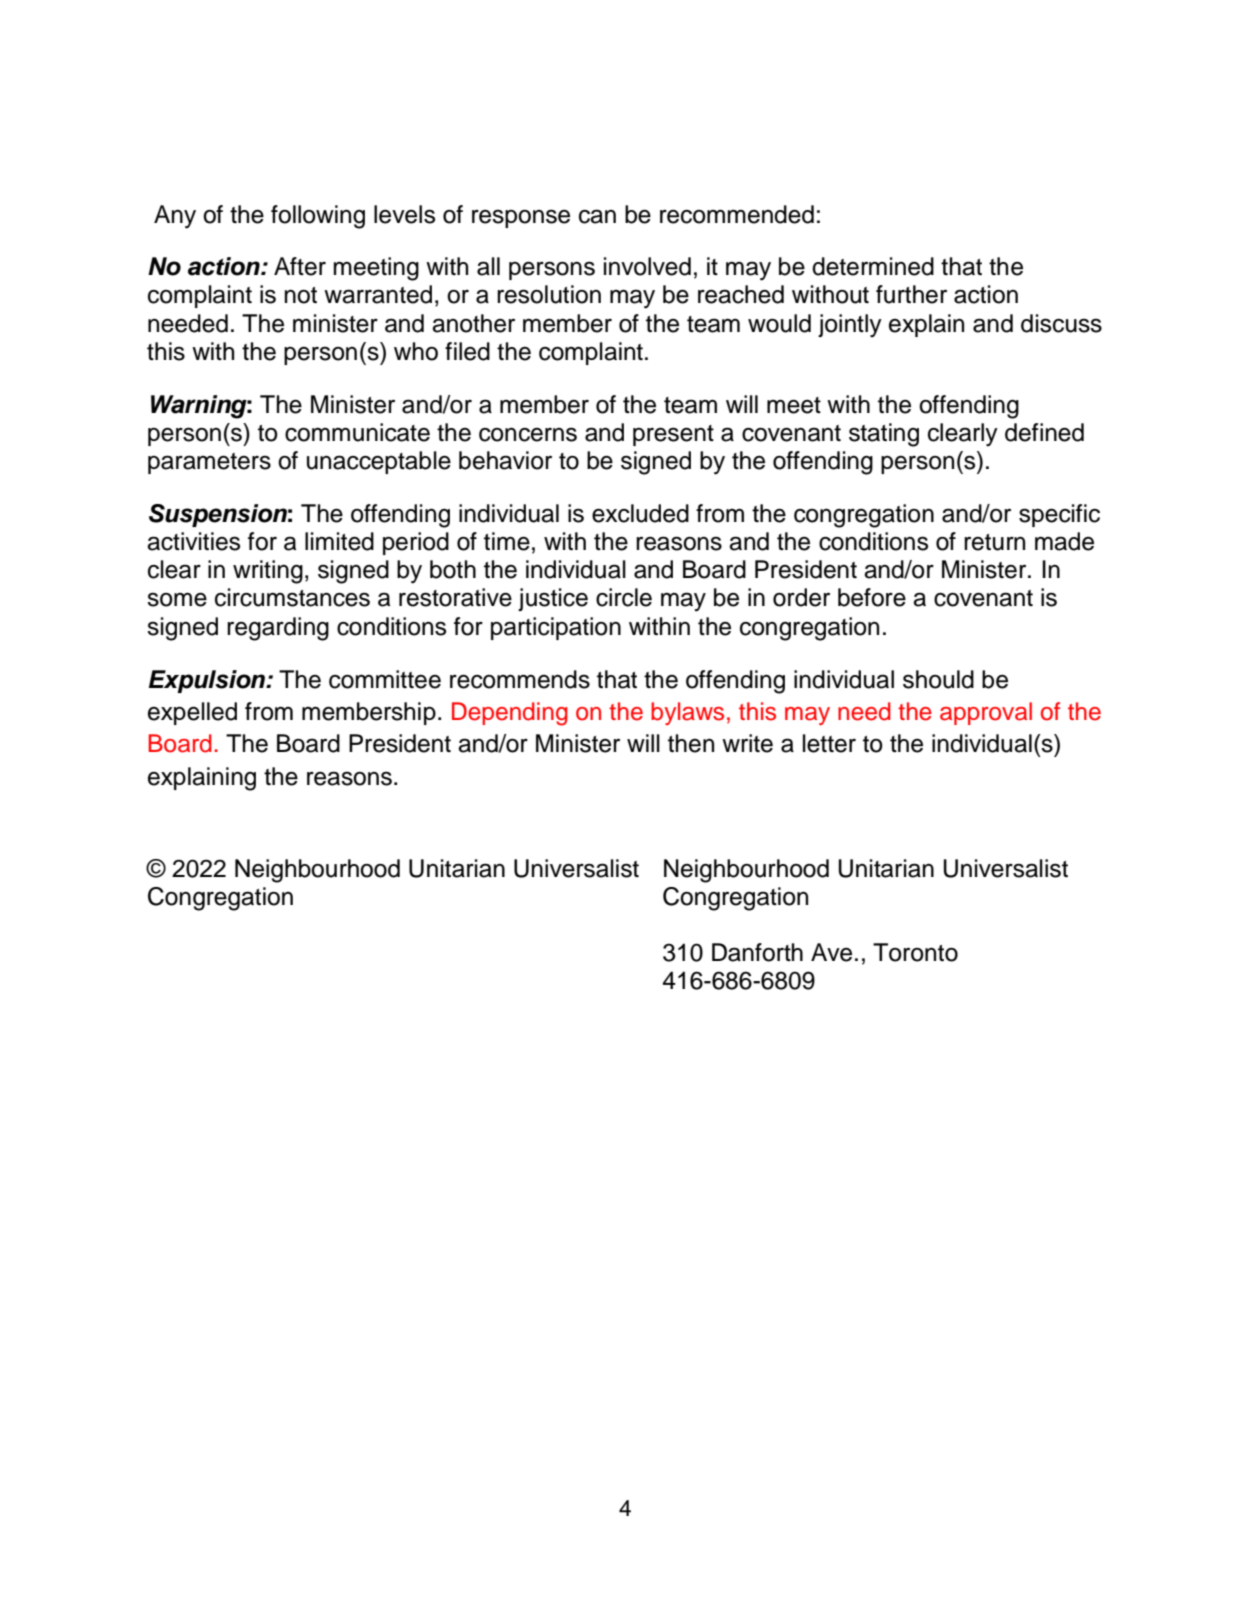  Describe the element at coordinates (624, 597) in the image. I see `circle` at that location.
